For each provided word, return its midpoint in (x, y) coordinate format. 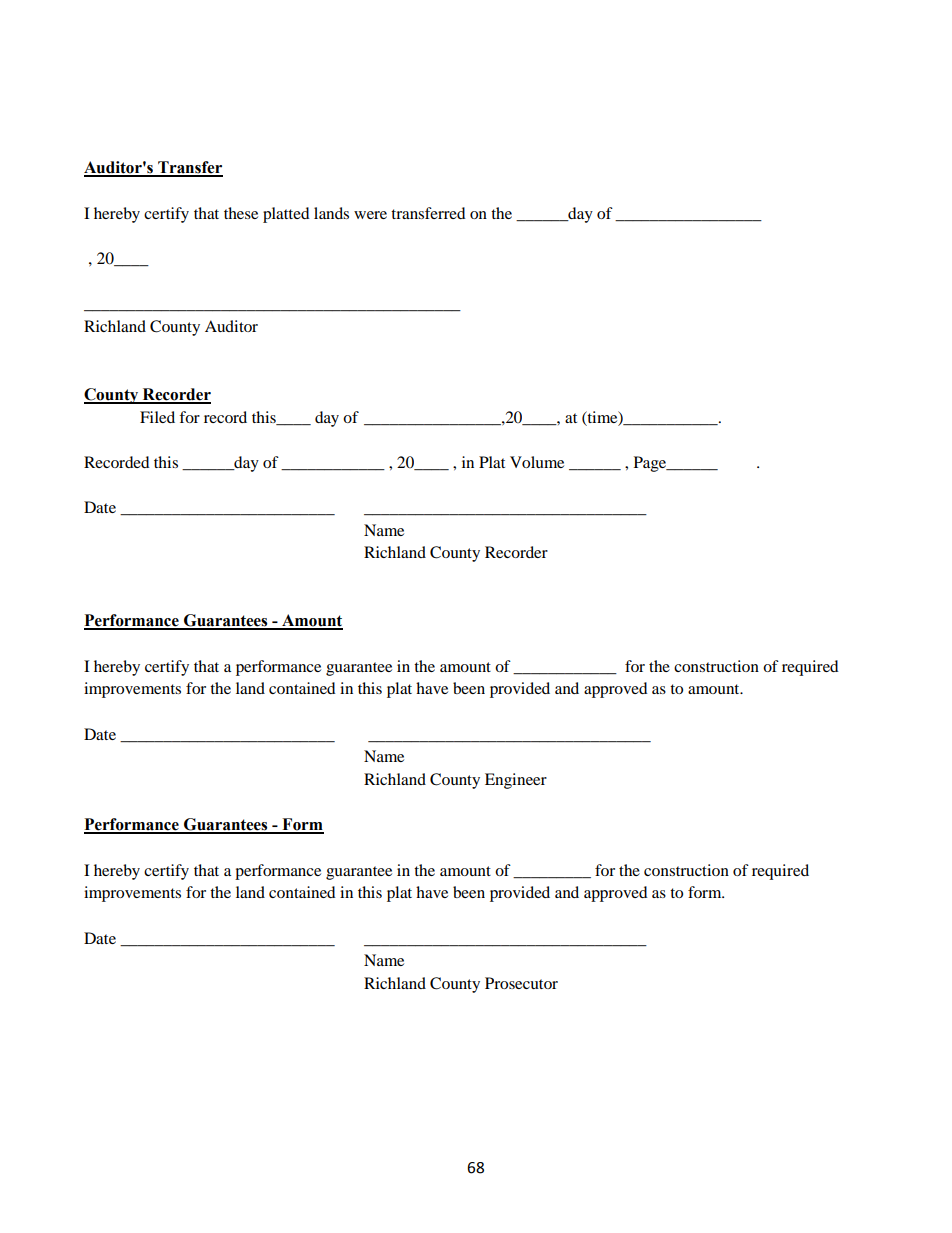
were (370, 215)
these (241, 213)
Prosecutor (521, 983)
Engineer (516, 781)
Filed (157, 417)
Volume (537, 462)
